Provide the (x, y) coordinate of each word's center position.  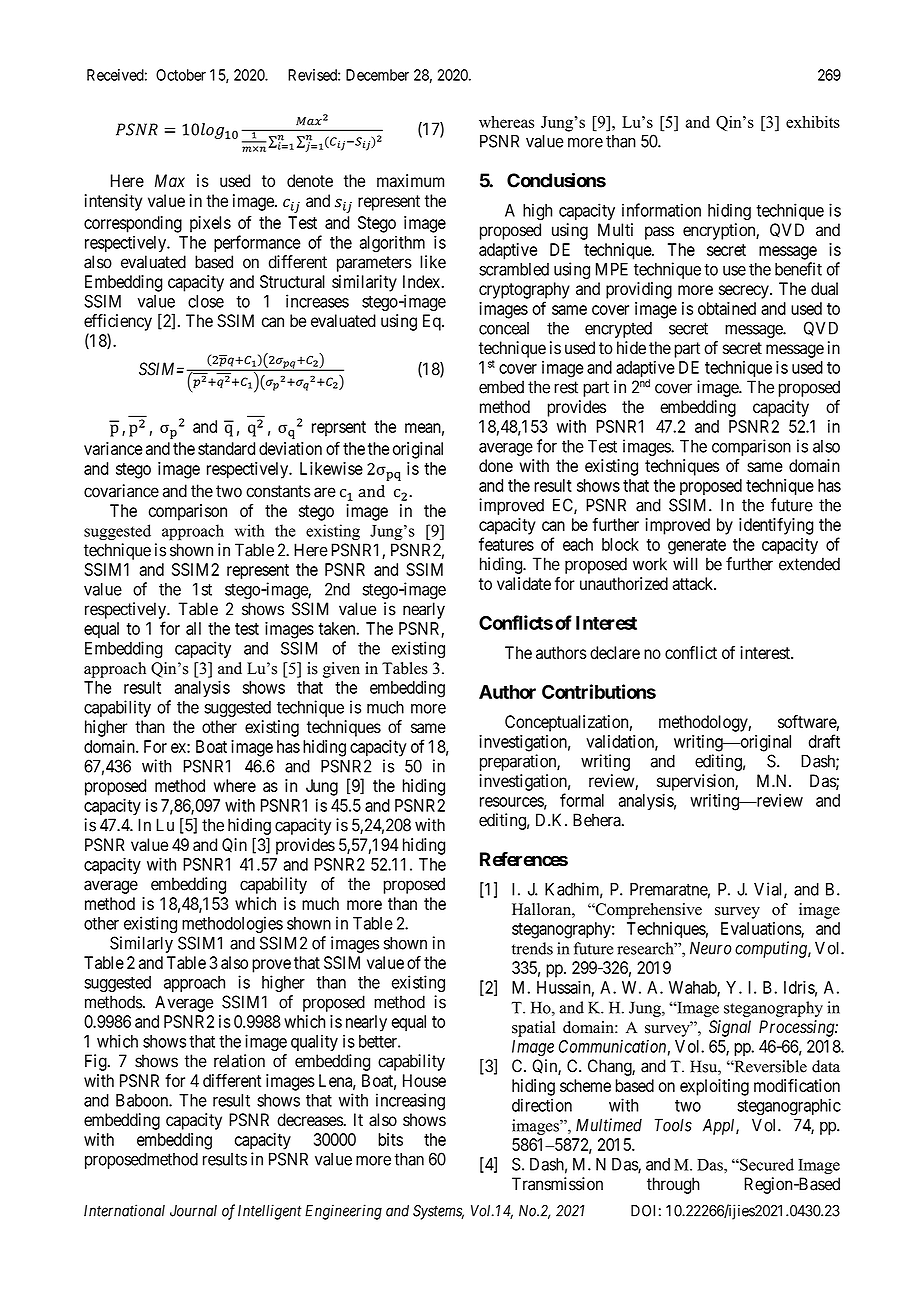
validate (524, 583)
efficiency (118, 322)
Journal (193, 1211)
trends (532, 948)
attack (694, 583)
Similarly (141, 944)
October (181, 75)
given (341, 670)
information (661, 210)
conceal (504, 328)
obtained (727, 308)
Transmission (557, 1184)
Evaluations (761, 929)
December (377, 75)
